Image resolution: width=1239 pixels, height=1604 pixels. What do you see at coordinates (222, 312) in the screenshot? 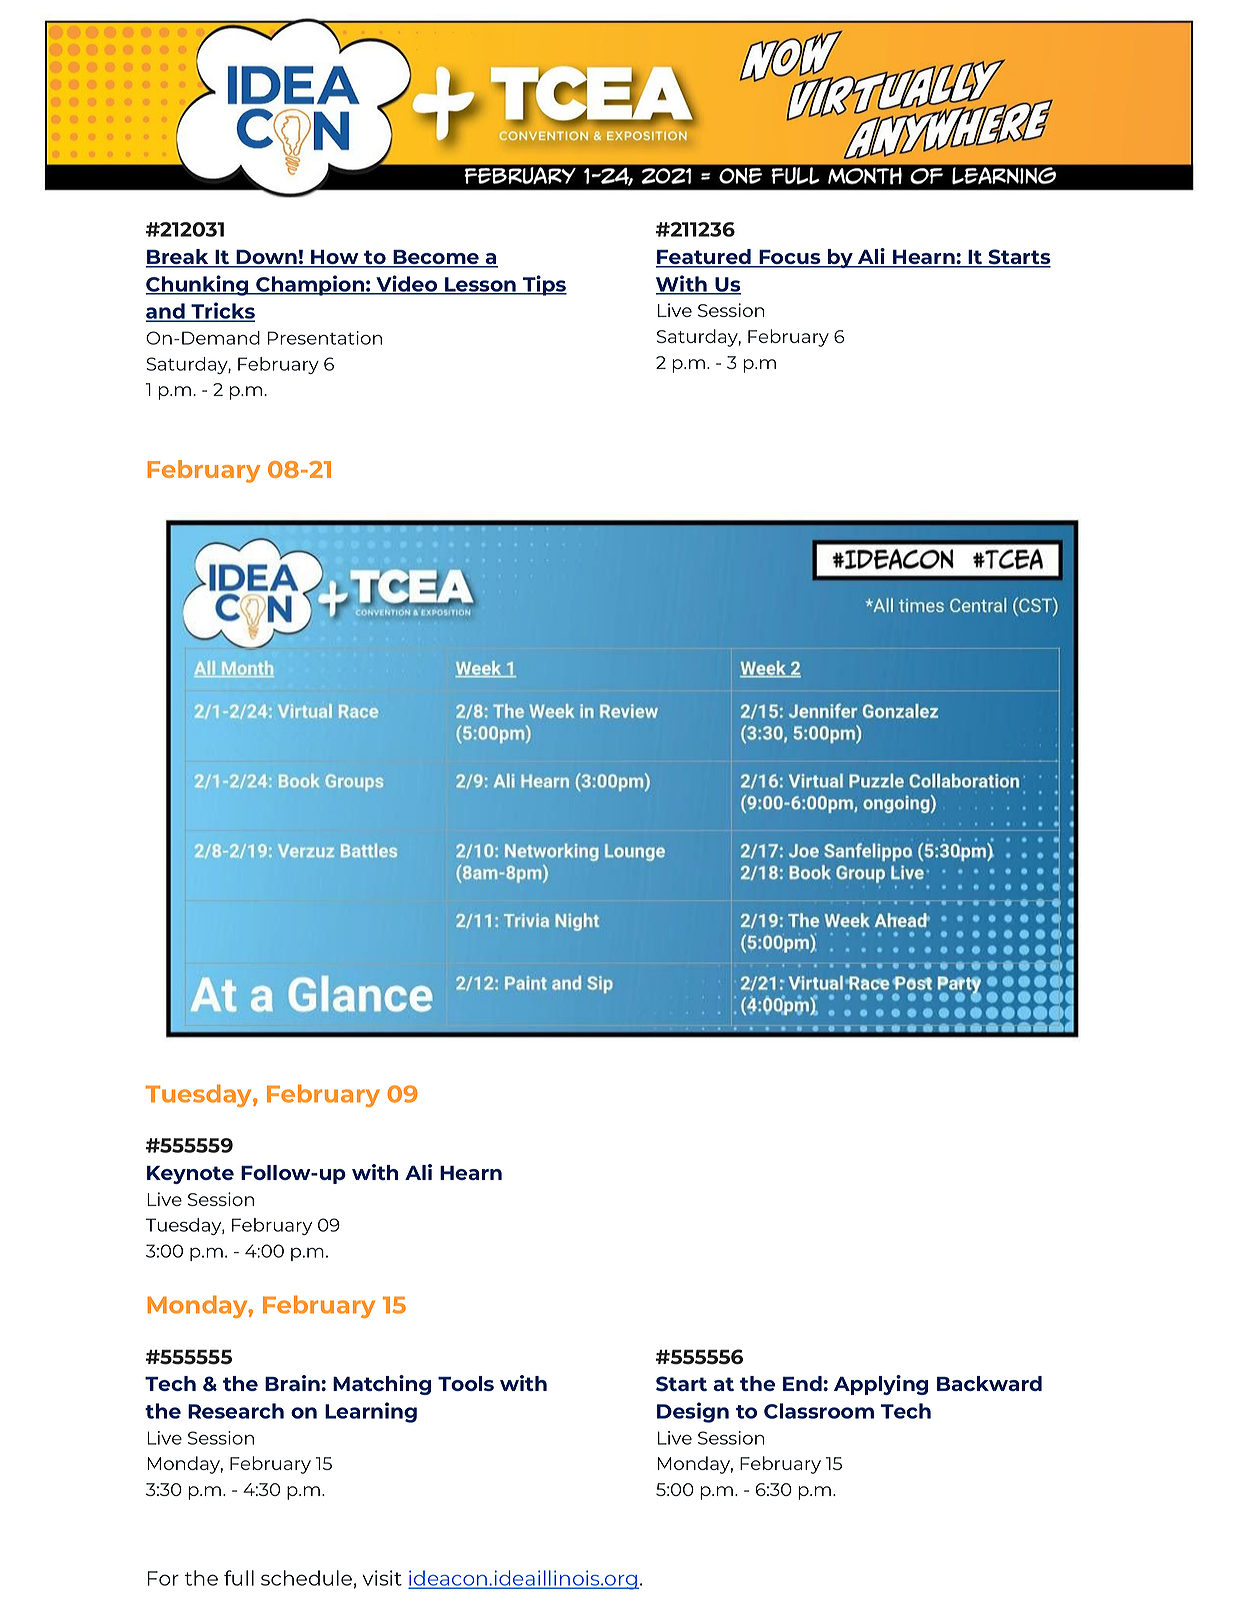
I see `Tricks` at bounding box center [222, 312].
